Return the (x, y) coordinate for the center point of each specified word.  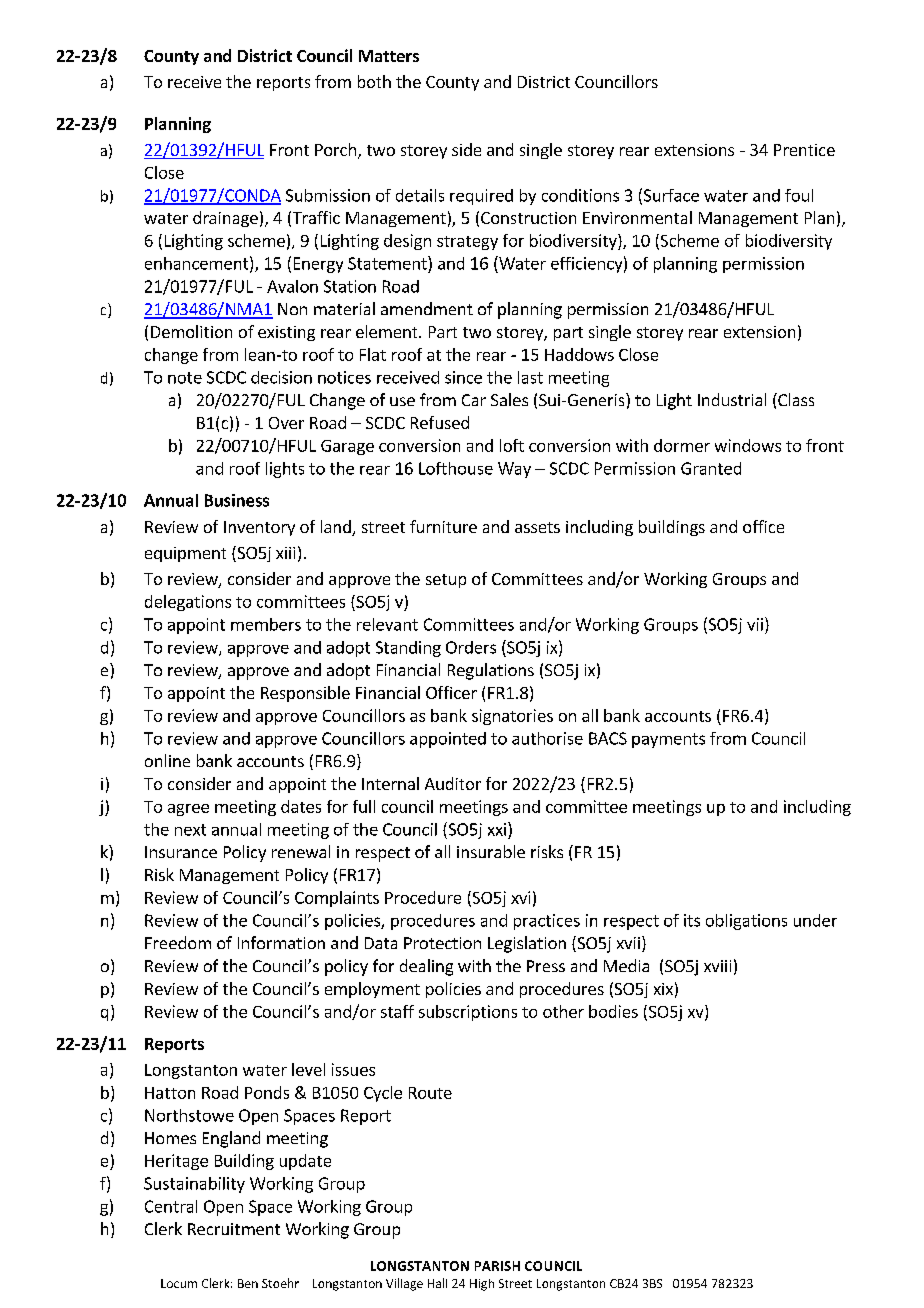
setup (446, 581)
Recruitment (234, 1229)
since (463, 377)
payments (668, 740)
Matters (389, 56)
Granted (711, 468)
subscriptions (468, 1013)
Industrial (732, 399)
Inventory (259, 528)
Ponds (267, 1092)
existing (286, 333)
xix (663, 989)
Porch (335, 149)
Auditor (453, 783)
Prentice (804, 150)
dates (301, 806)
